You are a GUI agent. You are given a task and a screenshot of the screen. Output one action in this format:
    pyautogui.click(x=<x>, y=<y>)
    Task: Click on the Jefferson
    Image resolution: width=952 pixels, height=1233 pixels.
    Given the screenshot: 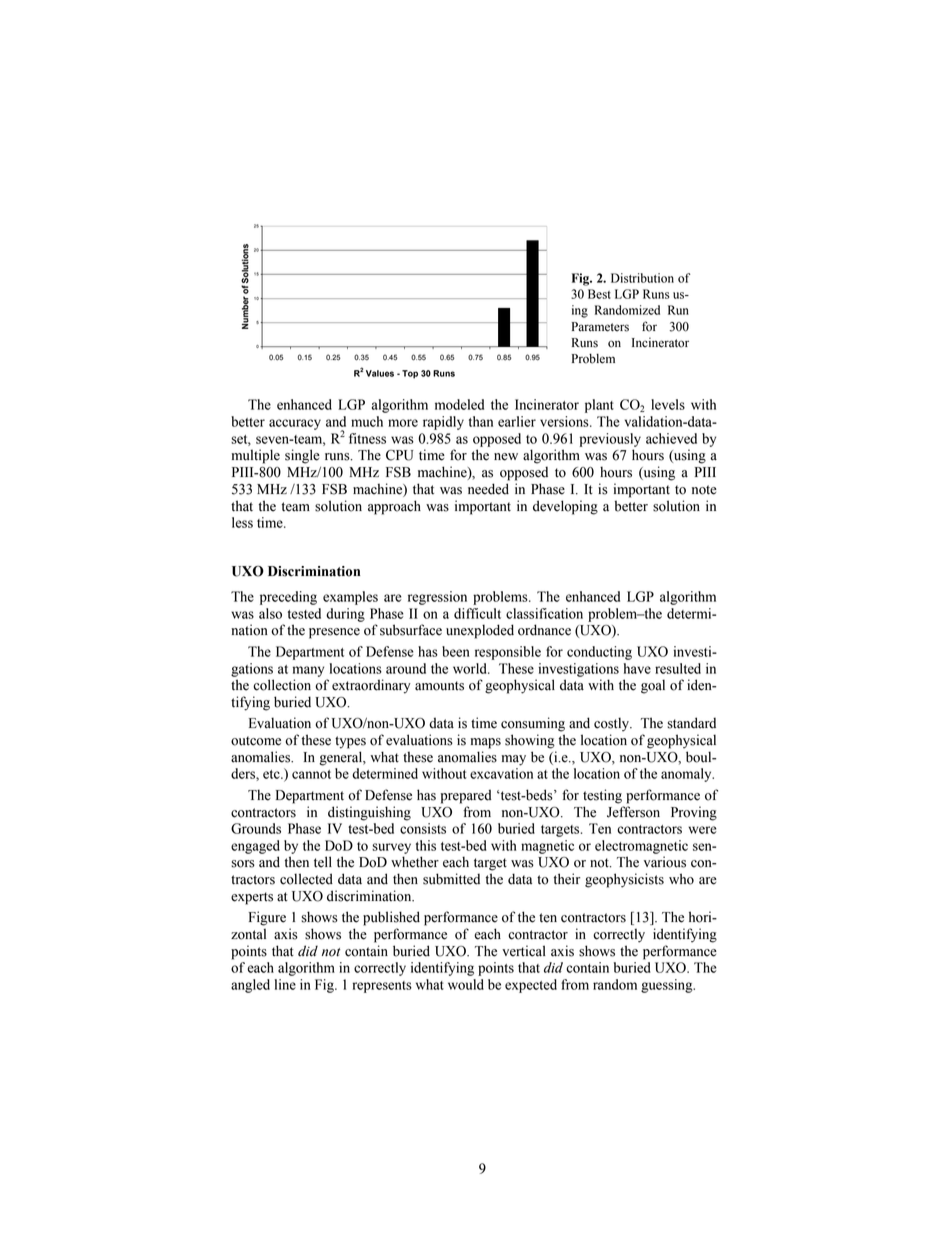 What is the action you would take?
    pyautogui.click(x=633, y=812)
